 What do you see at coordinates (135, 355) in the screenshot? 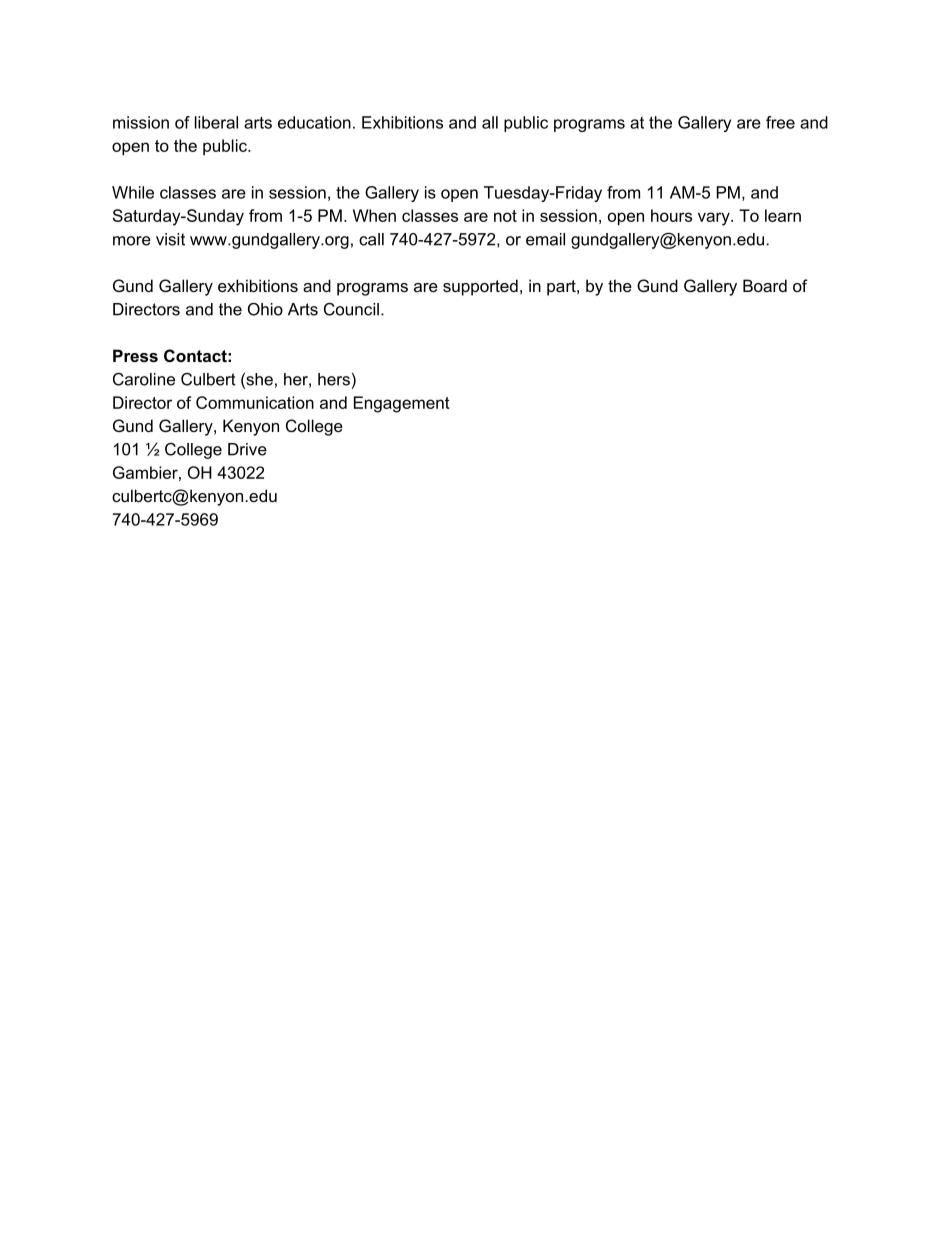
I see `Press` at bounding box center [135, 355].
